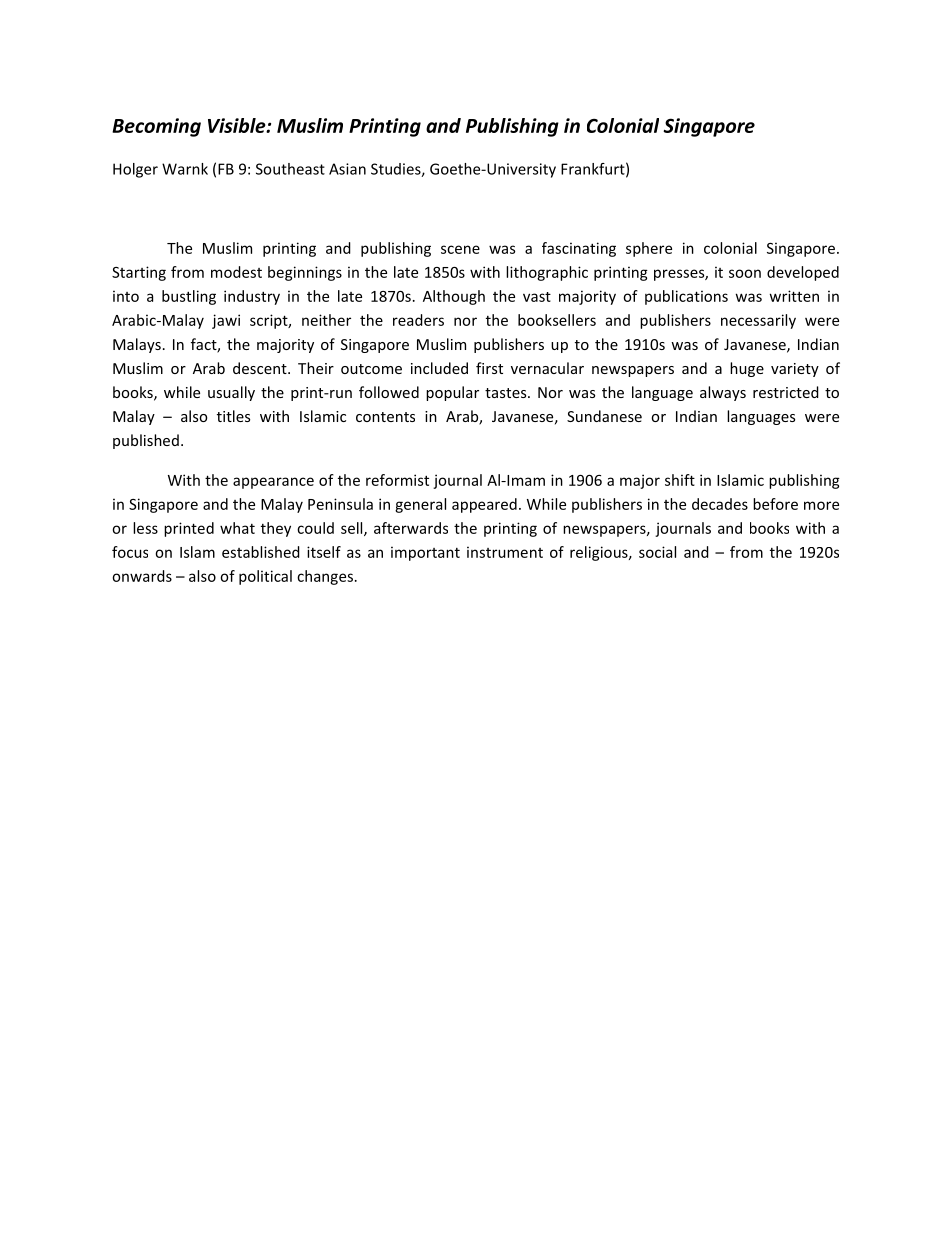  I want to click on instrument, so click(505, 552).
